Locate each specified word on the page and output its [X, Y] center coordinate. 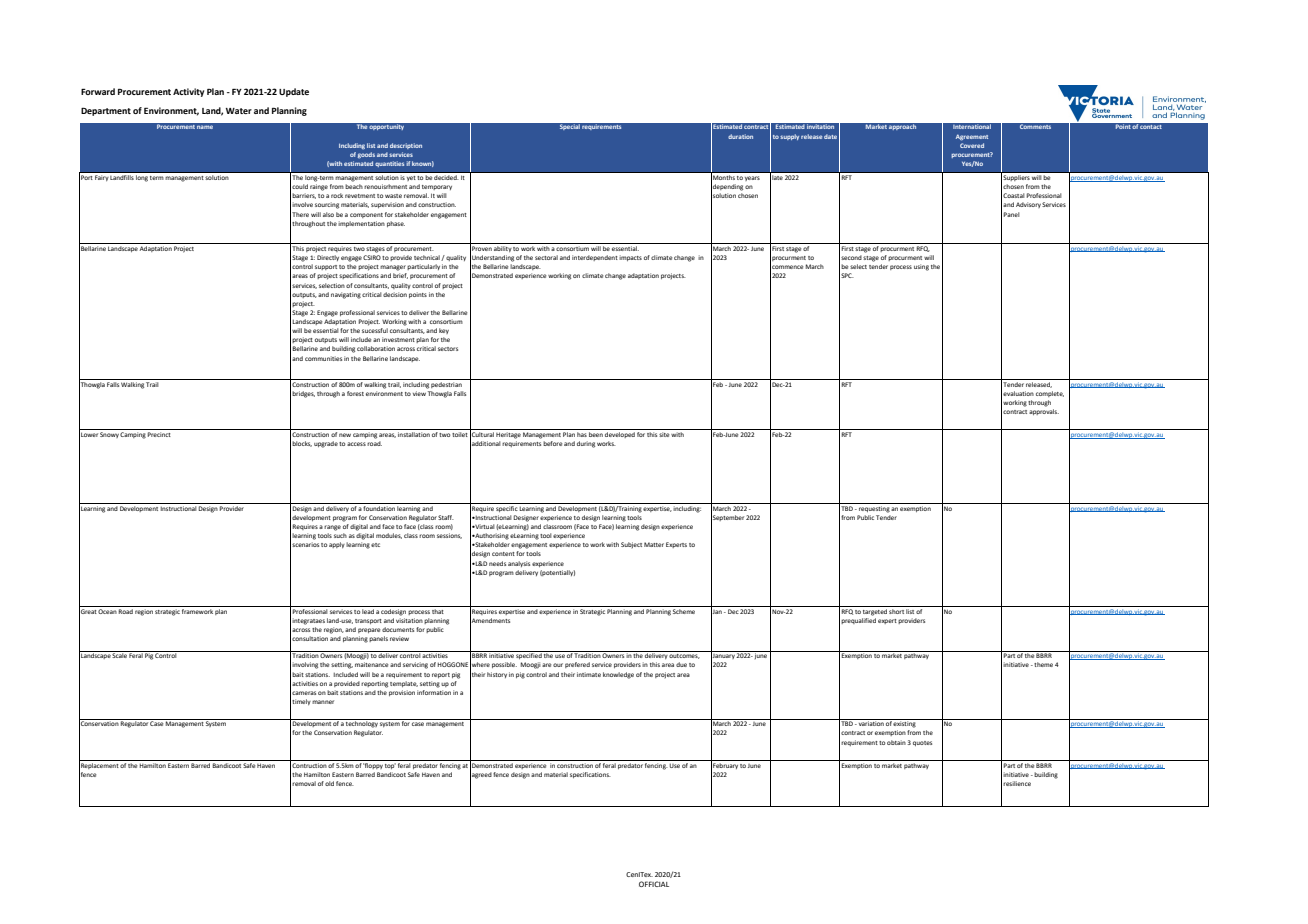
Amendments [490, 620]
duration [740, 136]
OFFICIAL [654, 884]
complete [1050, 394]
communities [323, 358]
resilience [1017, 783]
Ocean [107, 611]
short [897, 610]
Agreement [972, 137]
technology [361, 723]
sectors [448, 349]
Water [239, 111]
